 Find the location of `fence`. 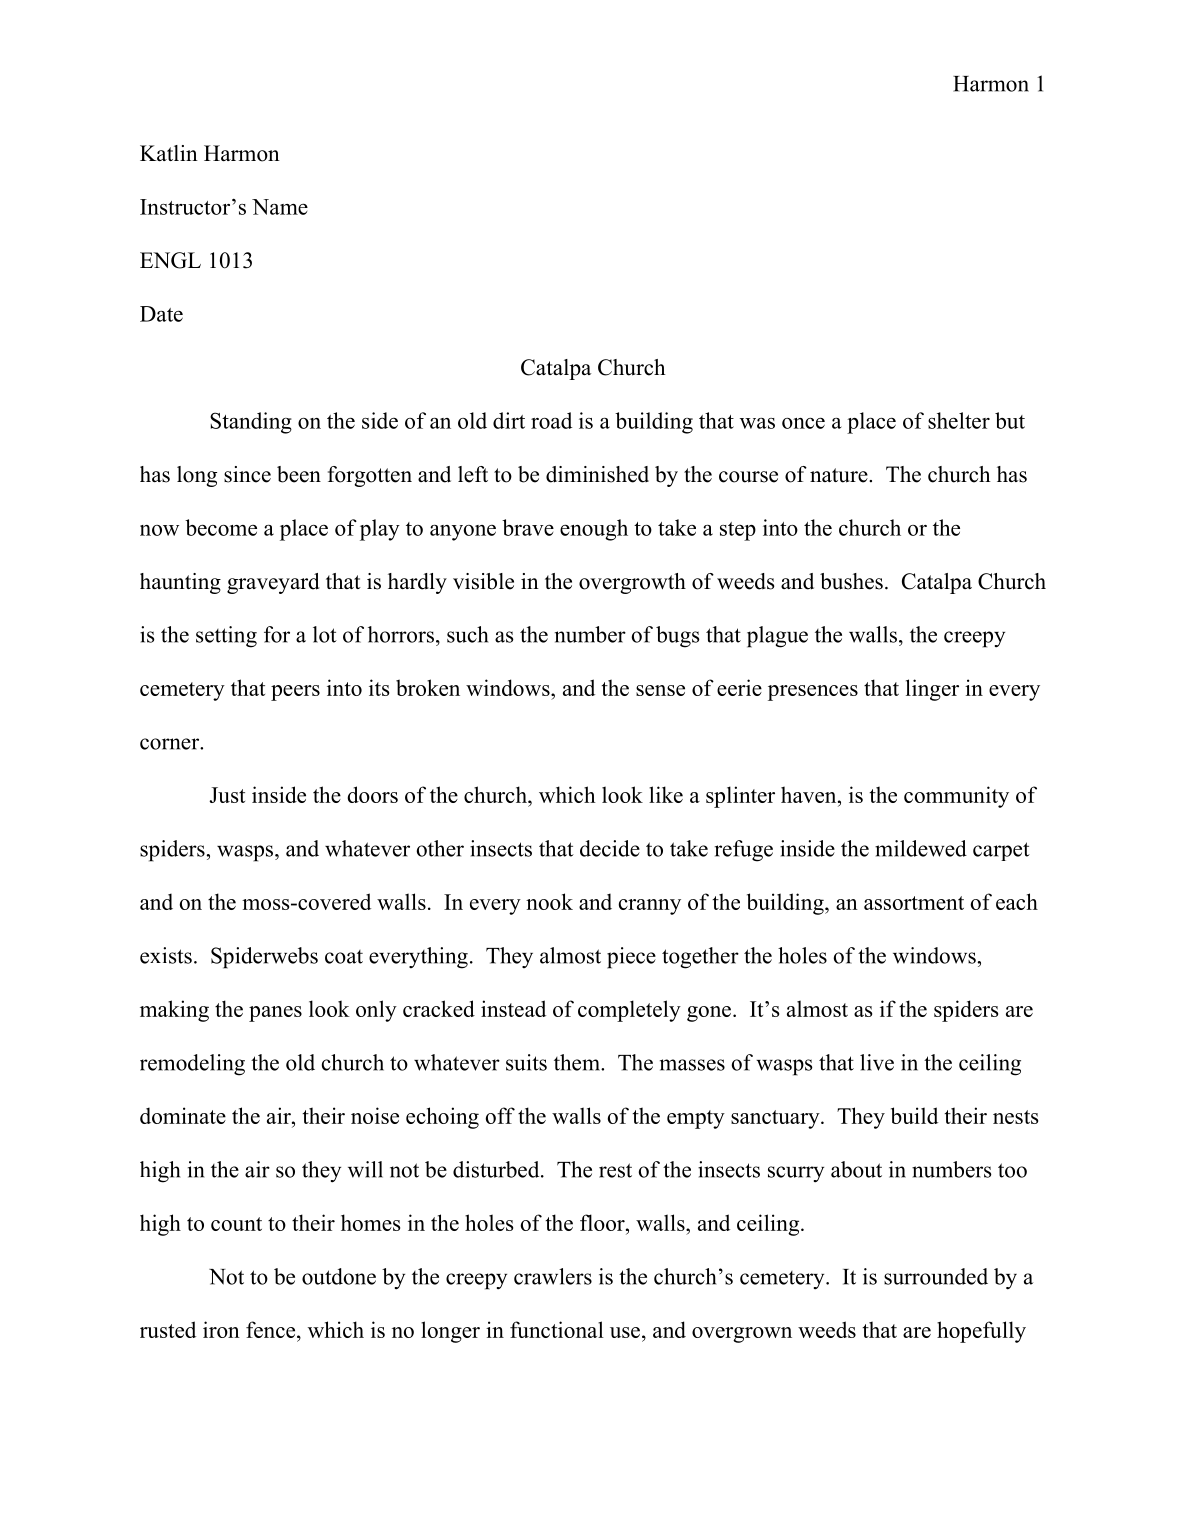

fence is located at coordinates (272, 1329).
